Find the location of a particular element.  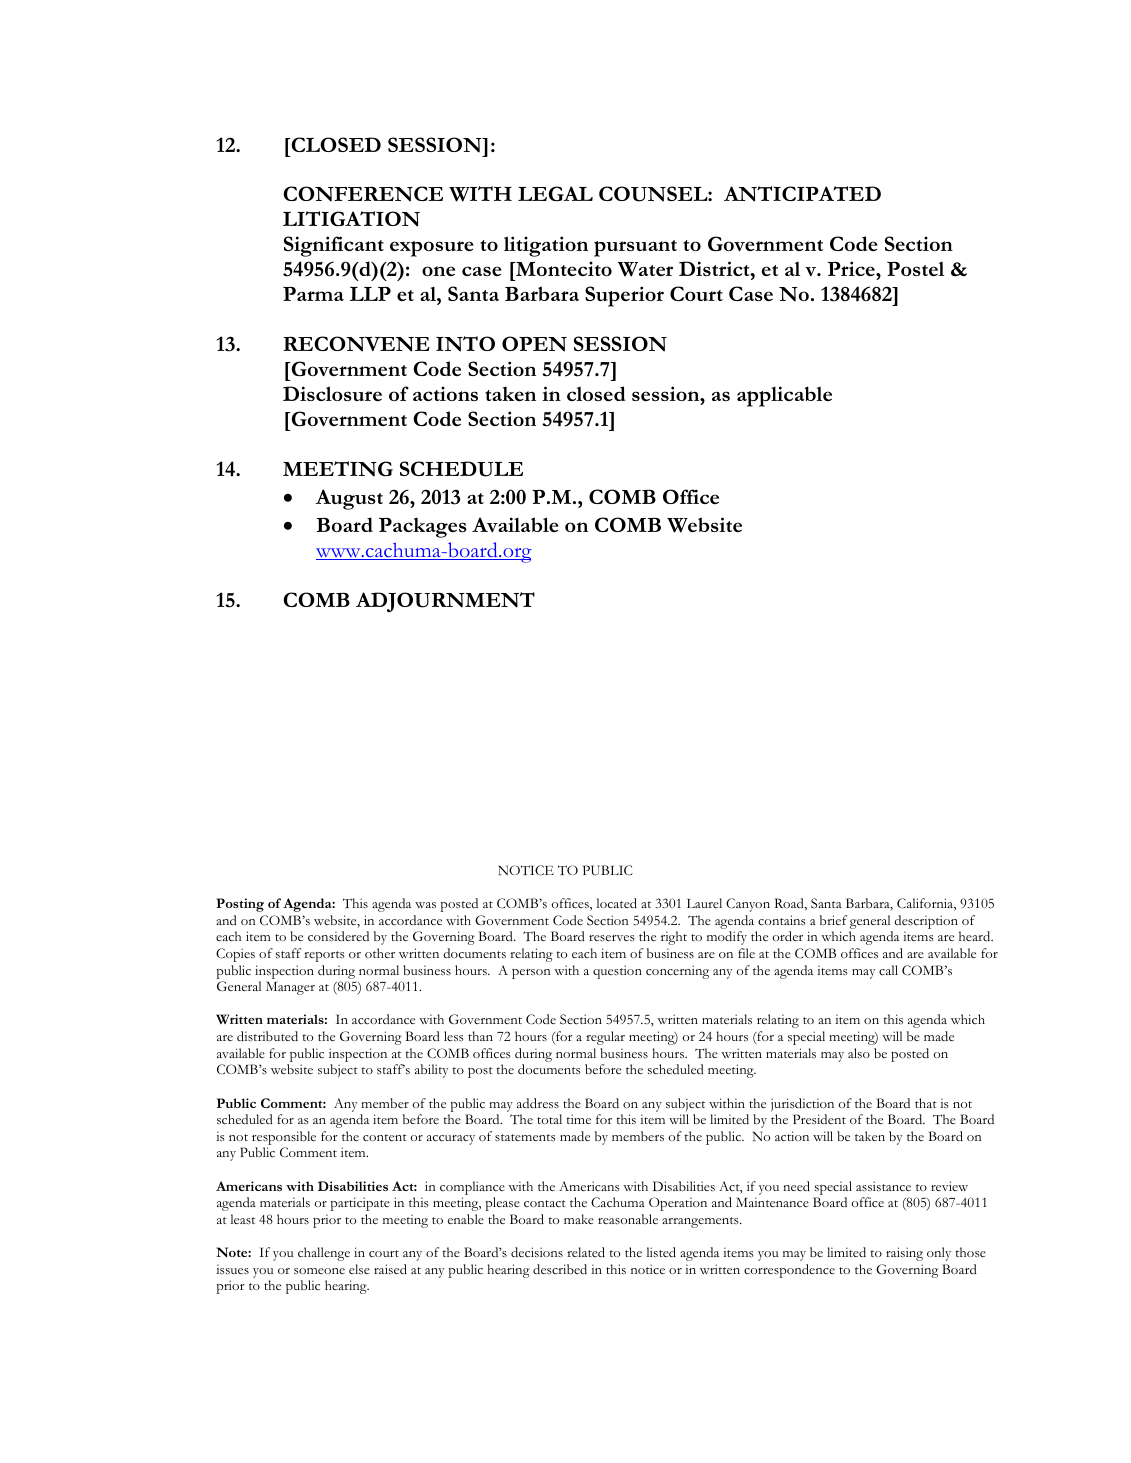

brief is located at coordinates (833, 920).
